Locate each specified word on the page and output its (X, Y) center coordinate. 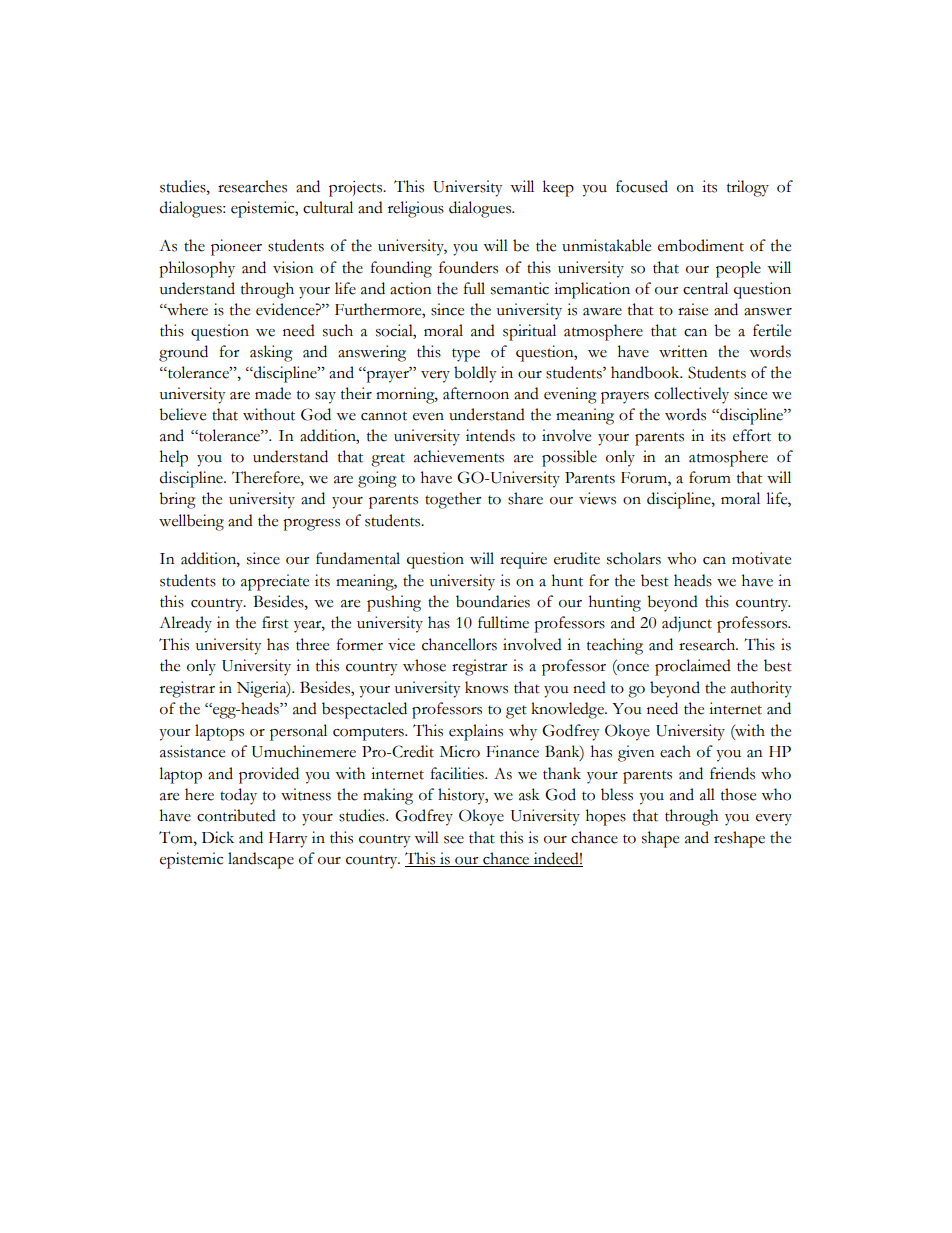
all (707, 794)
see (454, 840)
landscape (261, 860)
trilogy (748, 188)
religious (416, 209)
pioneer (236, 247)
